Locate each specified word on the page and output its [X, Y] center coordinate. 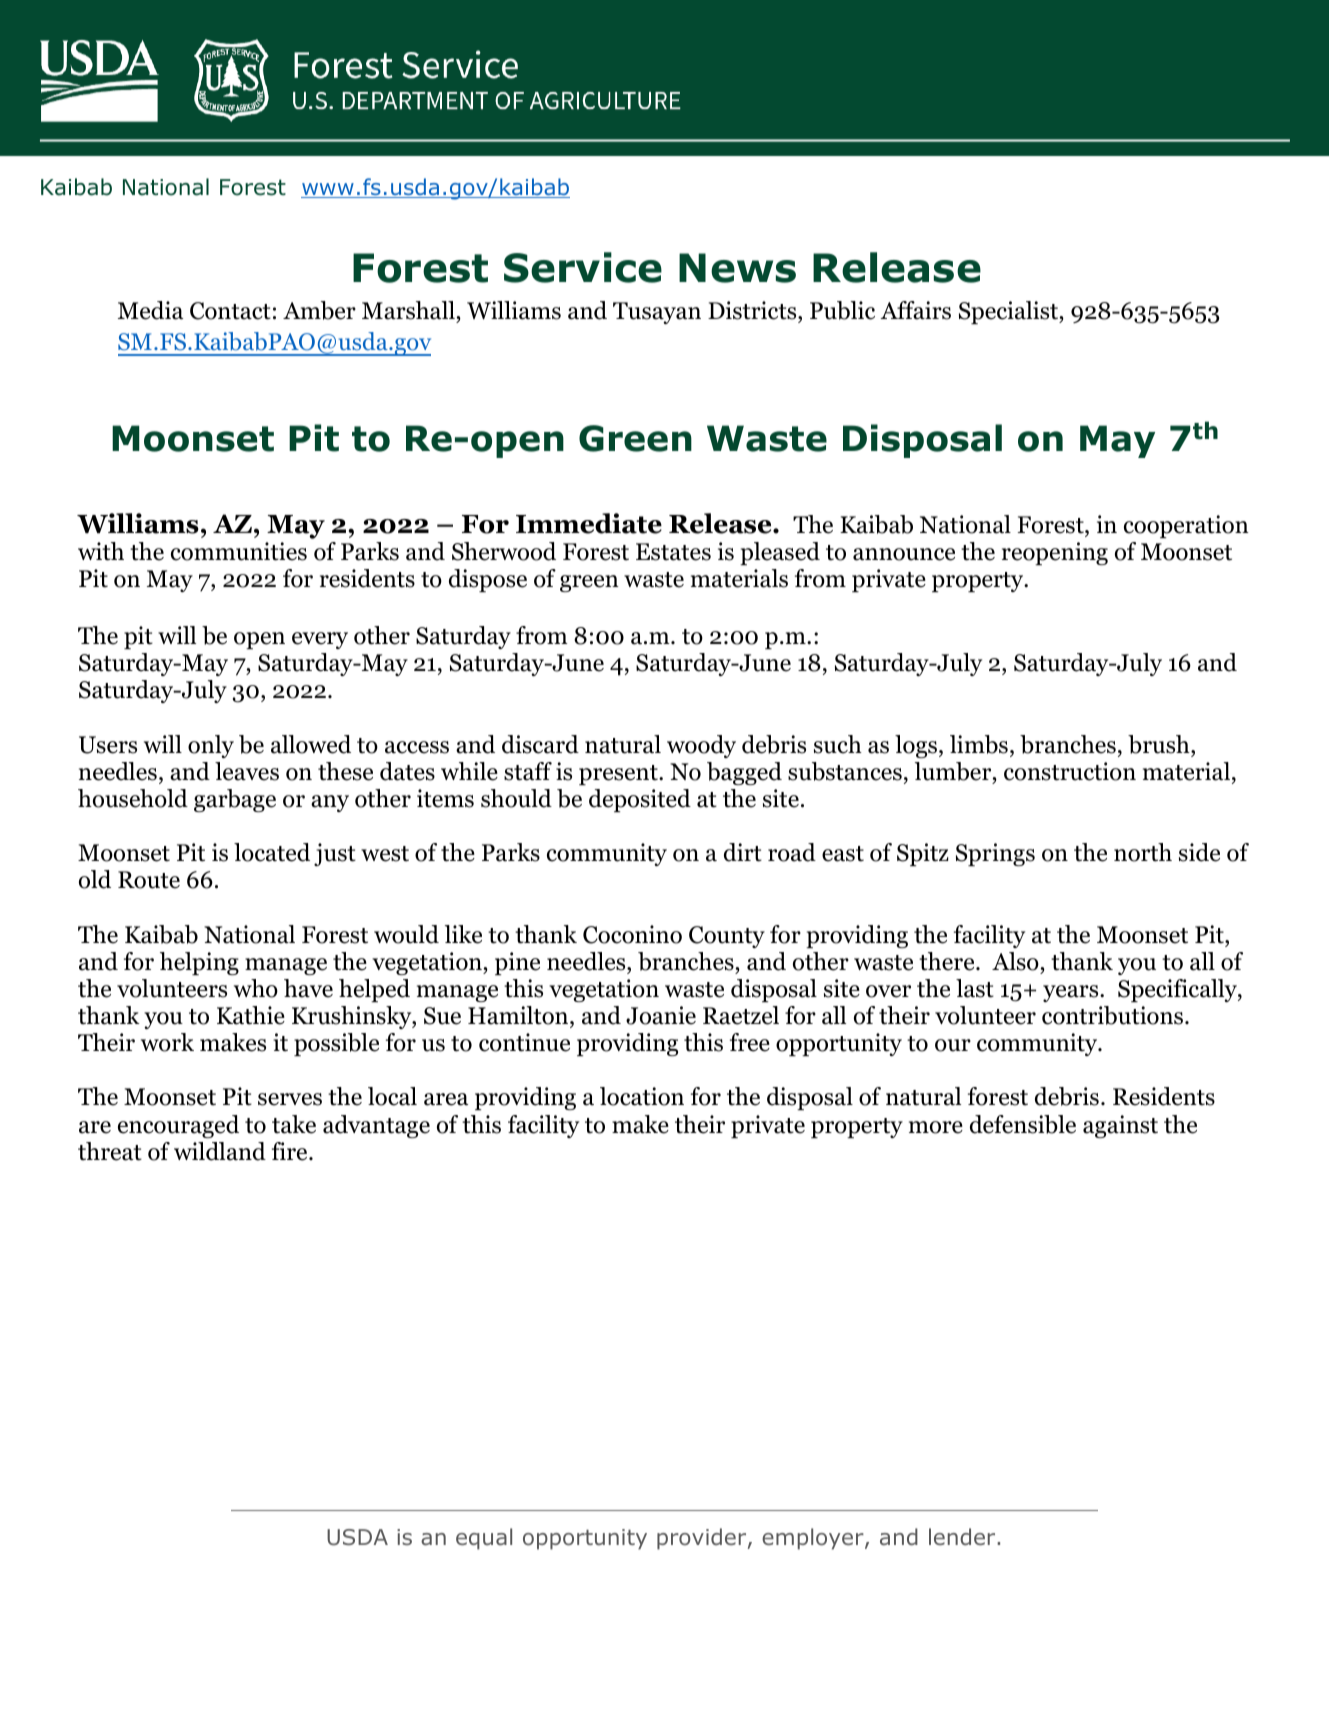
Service [583, 267]
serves [290, 1099]
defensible [1023, 1124]
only [211, 746]
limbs [979, 744]
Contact [230, 311]
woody [701, 746]
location [642, 1096]
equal [484, 1539]
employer [814, 1539]
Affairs [915, 310]
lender [963, 1537]
